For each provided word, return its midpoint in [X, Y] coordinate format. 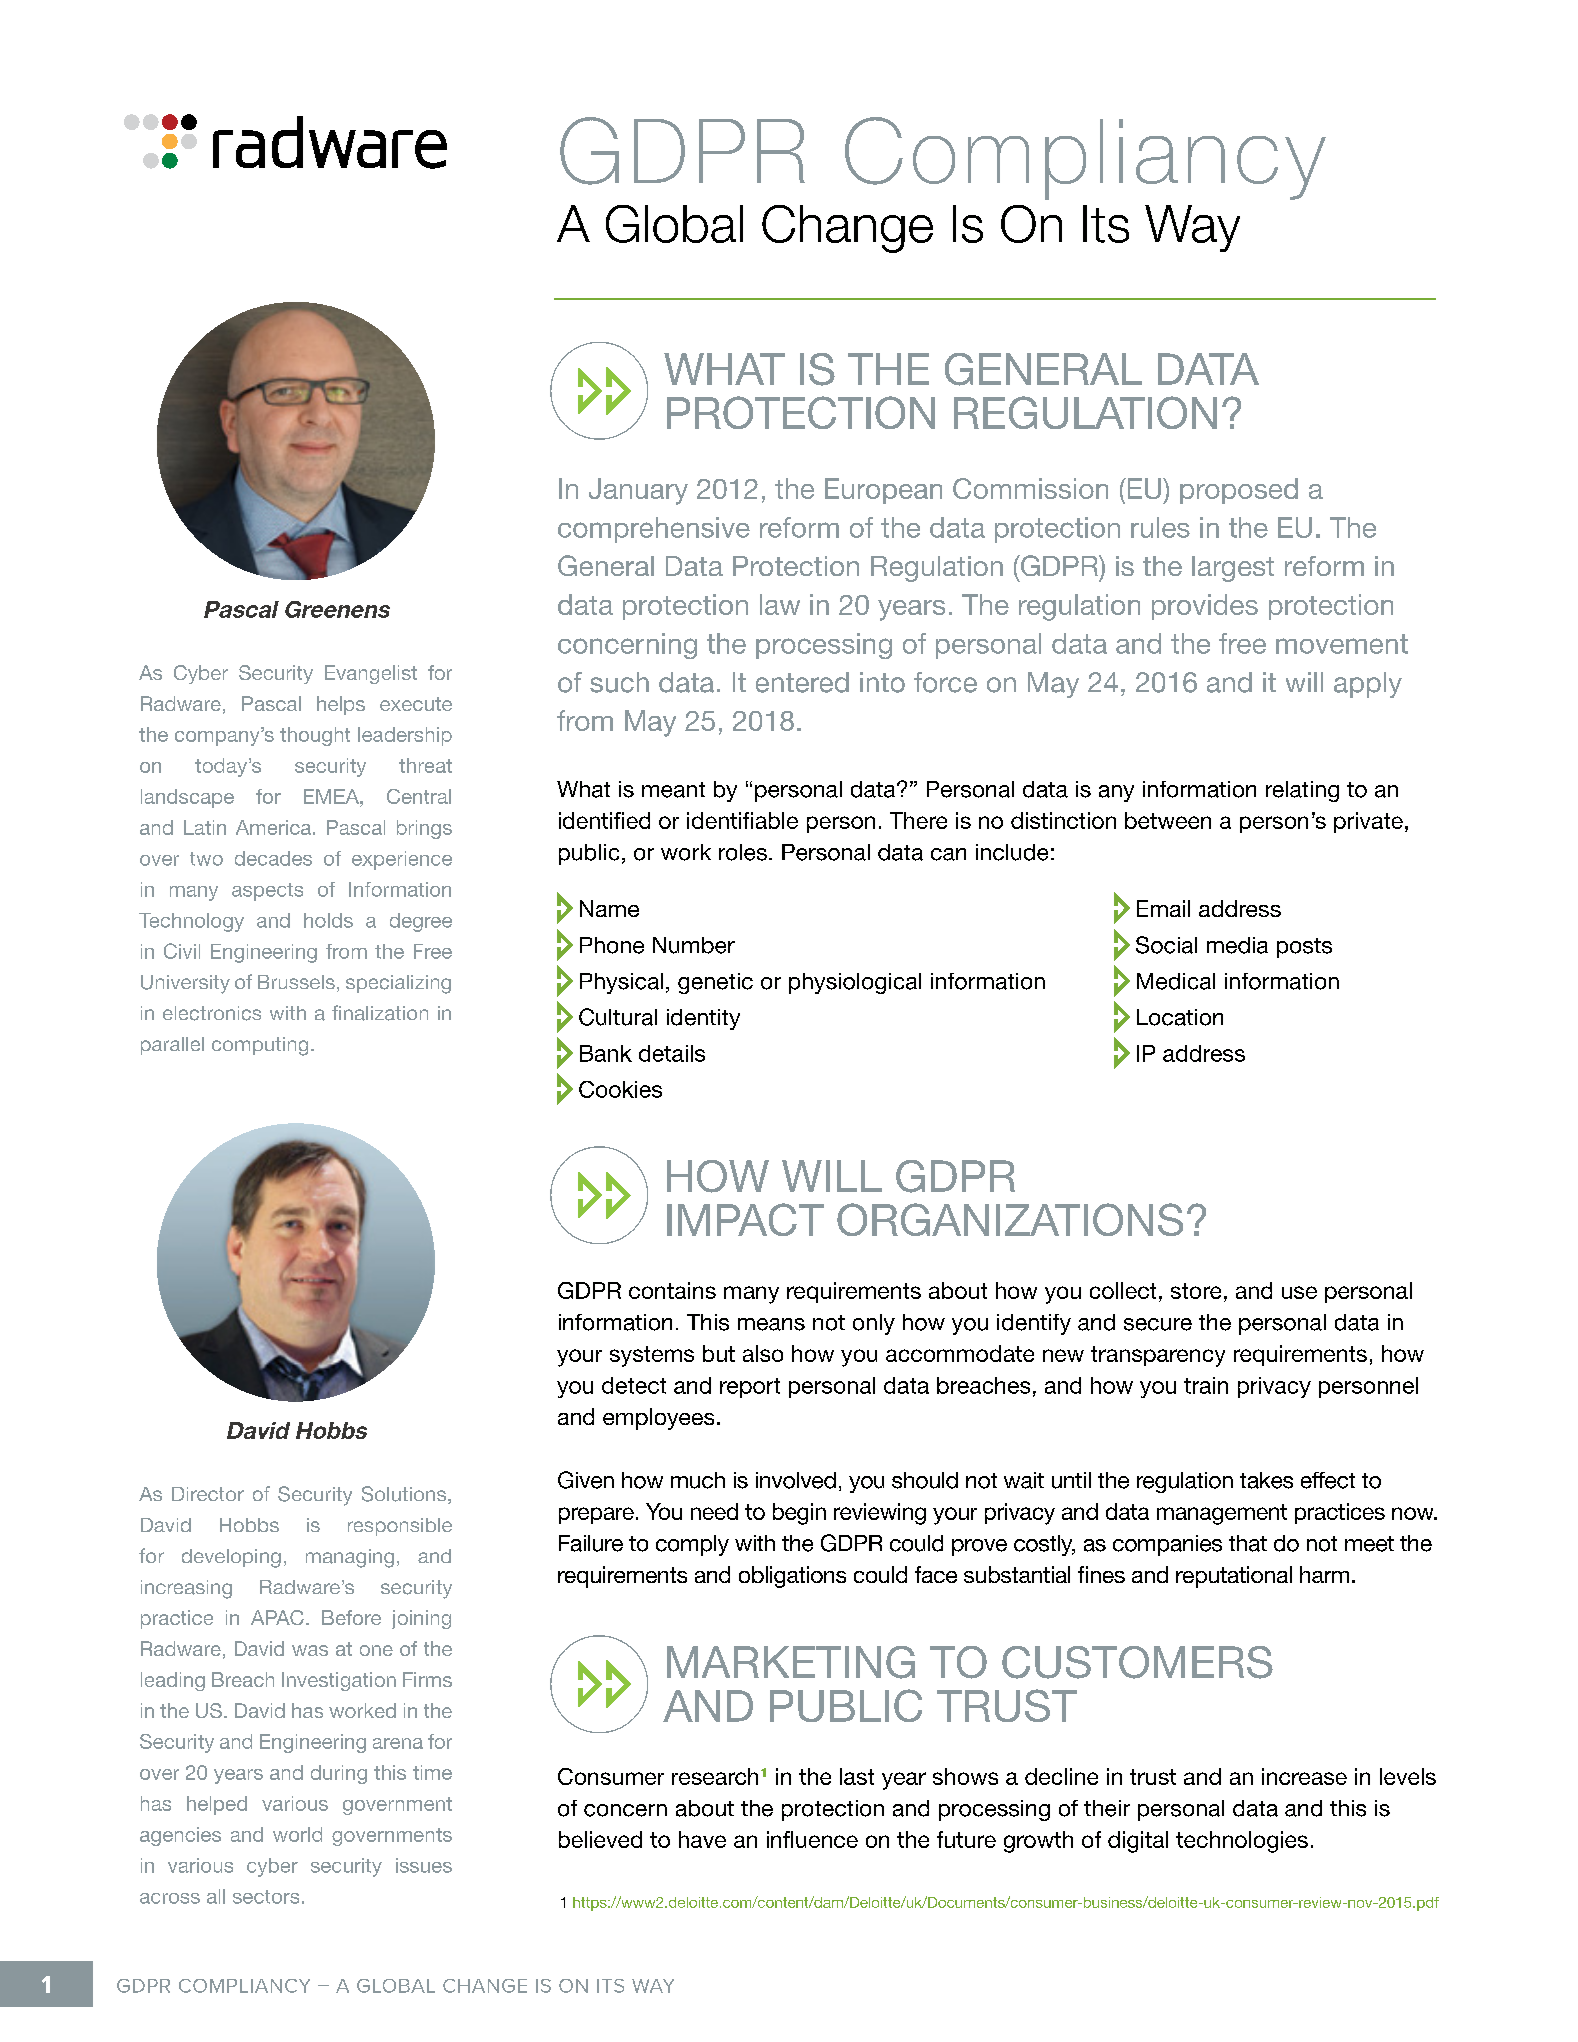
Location [1180, 1017]
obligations [792, 1577]
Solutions [405, 1495]
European [883, 491]
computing [260, 1046]
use [1299, 1292]
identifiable [742, 820]
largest [1233, 569]
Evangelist [371, 674]
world [297, 1834]
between [1168, 820]
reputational [1234, 1577]
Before [351, 1617]
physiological [855, 983]
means [771, 1324]
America [273, 827]
